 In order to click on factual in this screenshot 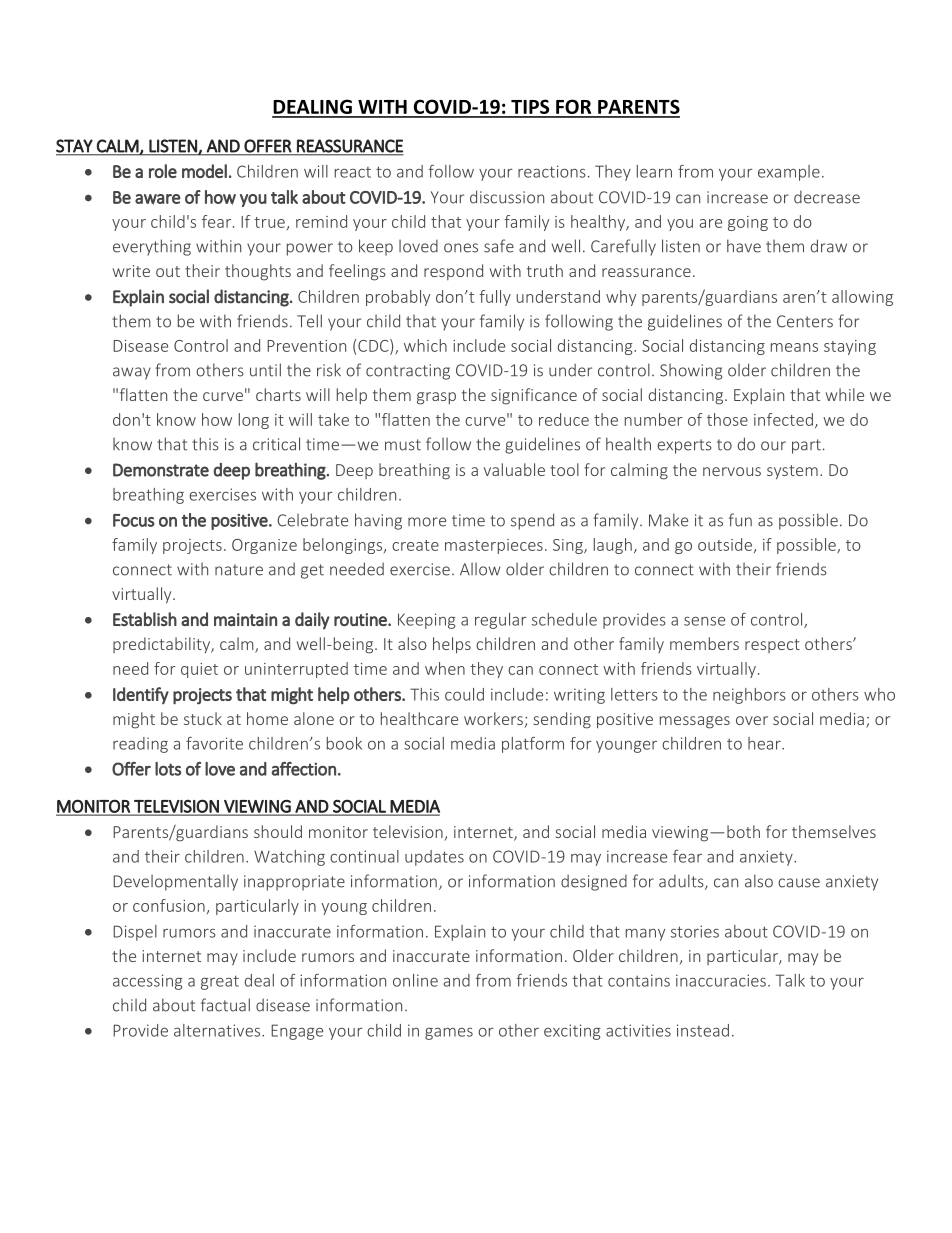, I will do `click(225, 1005)`.
